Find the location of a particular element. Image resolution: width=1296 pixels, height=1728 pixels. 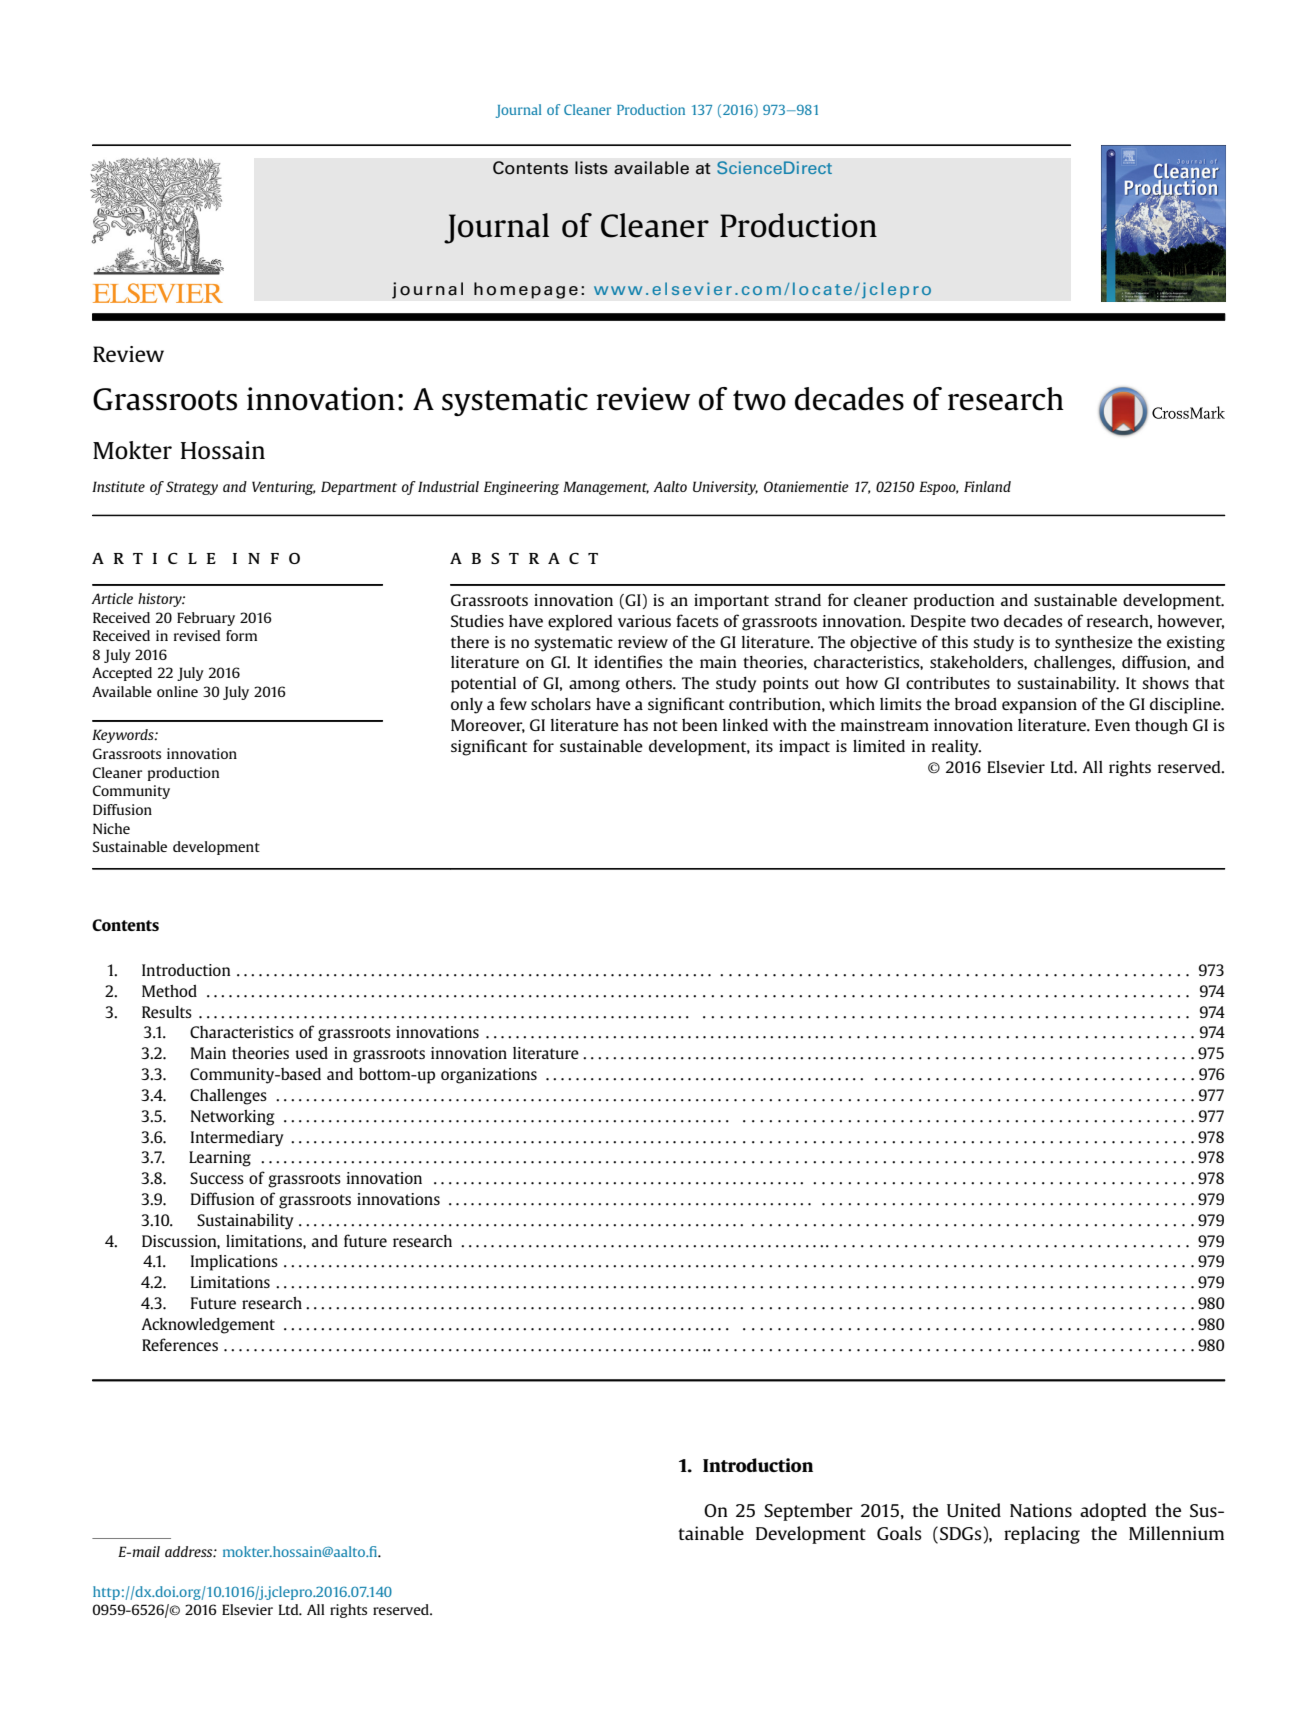

Finland is located at coordinates (987, 486).
